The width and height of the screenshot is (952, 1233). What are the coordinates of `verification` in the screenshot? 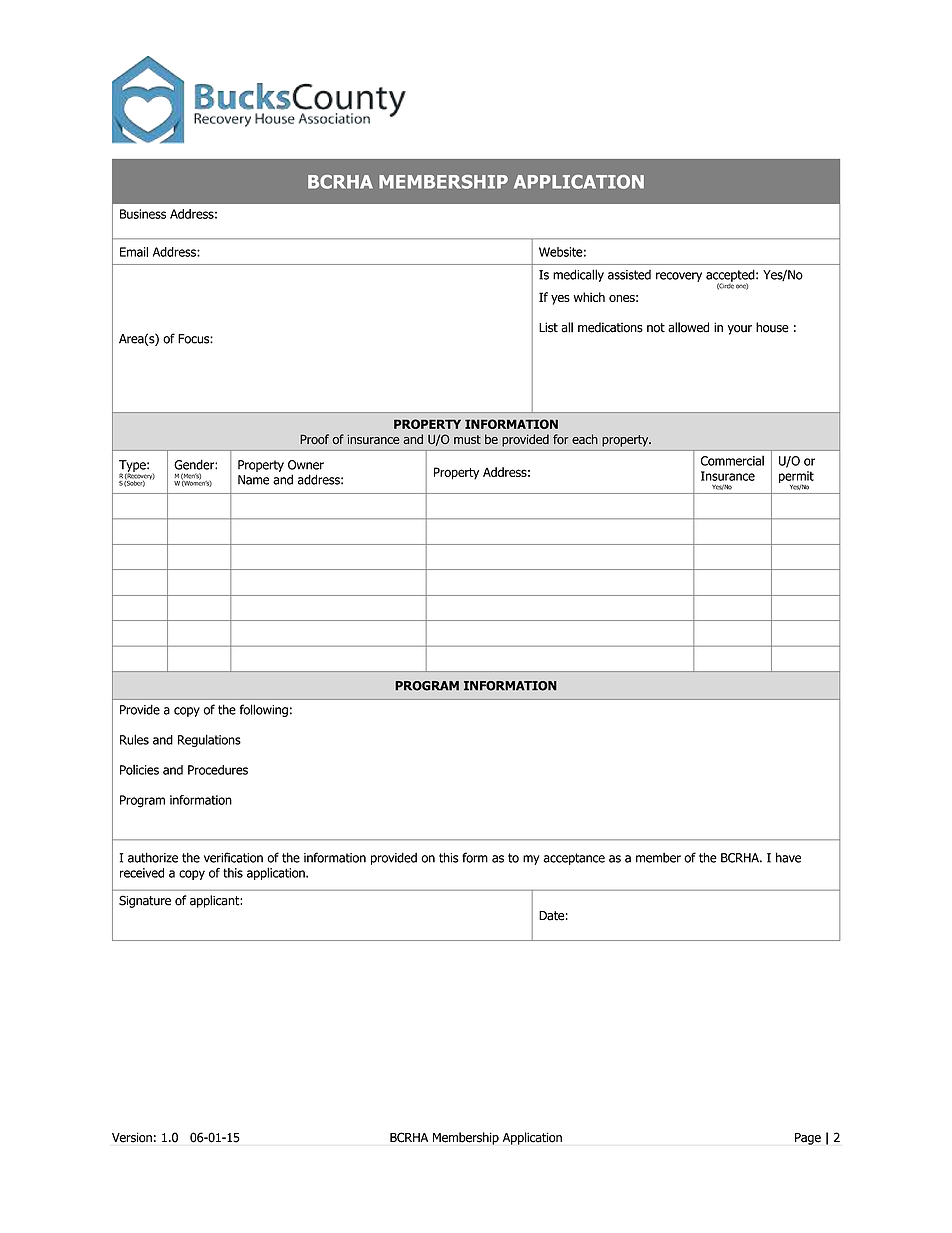 It's located at (233, 857).
